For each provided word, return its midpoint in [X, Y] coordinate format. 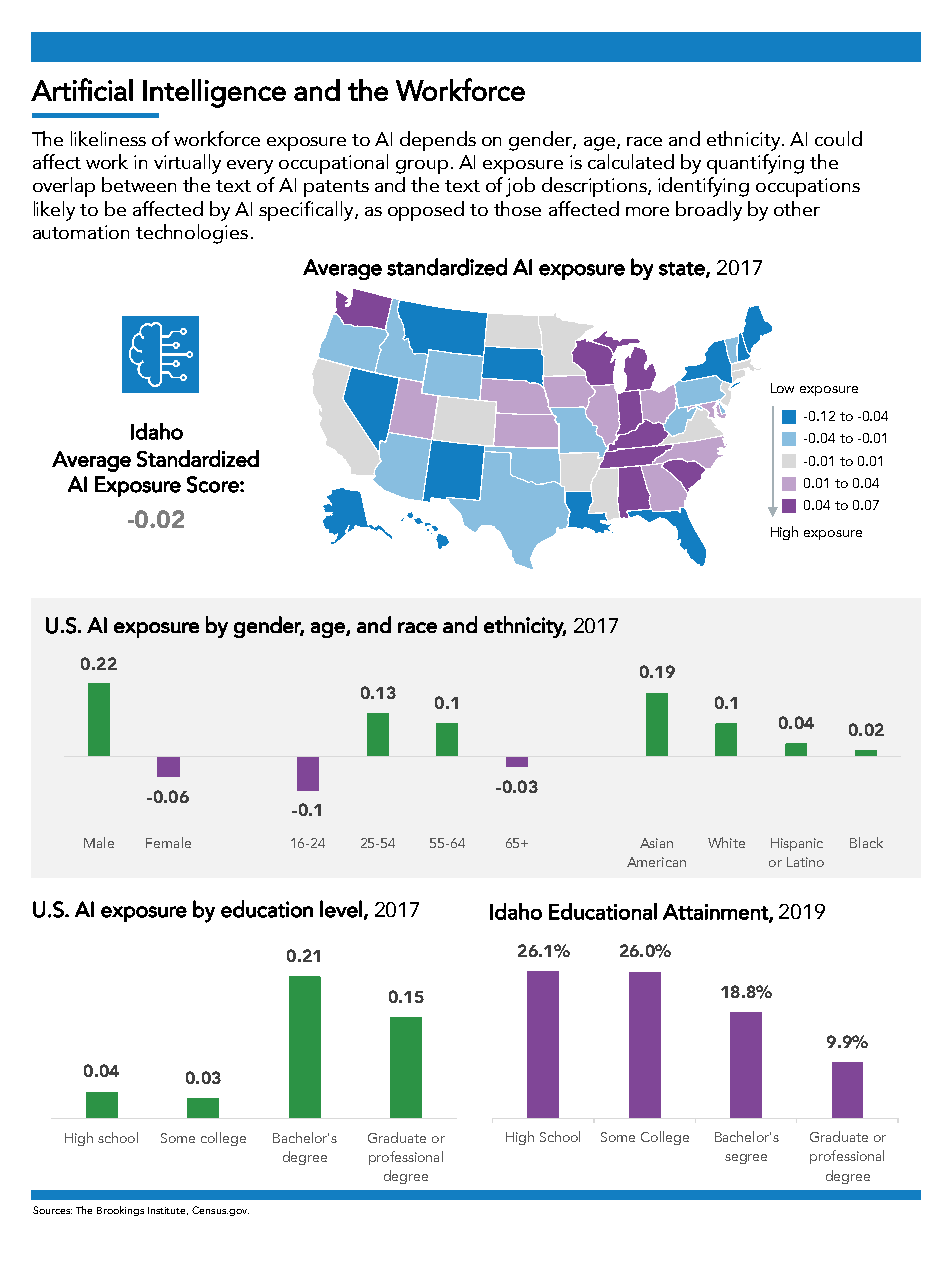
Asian [656, 843]
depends [438, 141]
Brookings [120, 1211]
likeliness [108, 138]
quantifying [755, 164]
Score [214, 484]
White [726, 842]
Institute [168, 1211]
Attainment [716, 913]
